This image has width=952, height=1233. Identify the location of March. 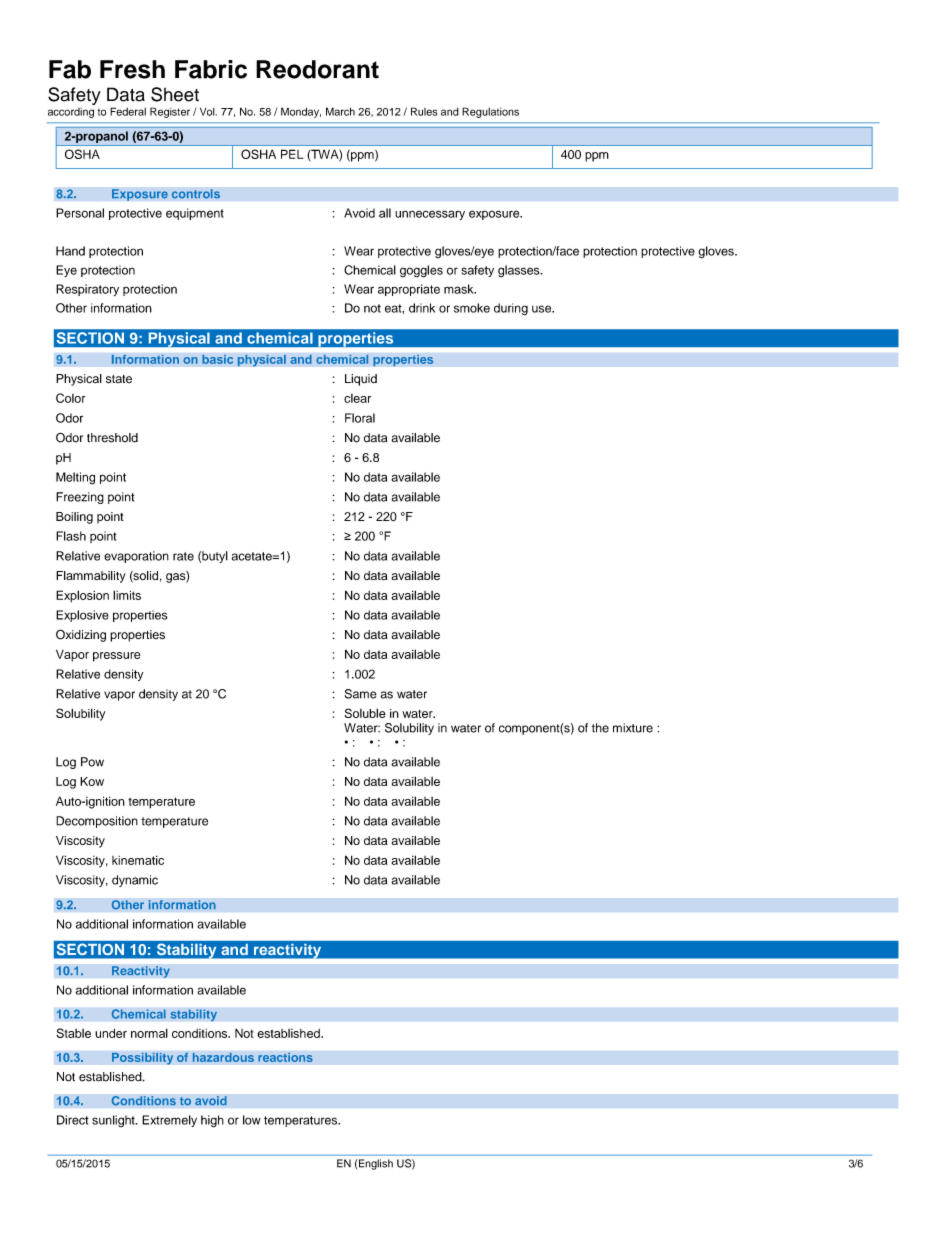
(340, 111).
